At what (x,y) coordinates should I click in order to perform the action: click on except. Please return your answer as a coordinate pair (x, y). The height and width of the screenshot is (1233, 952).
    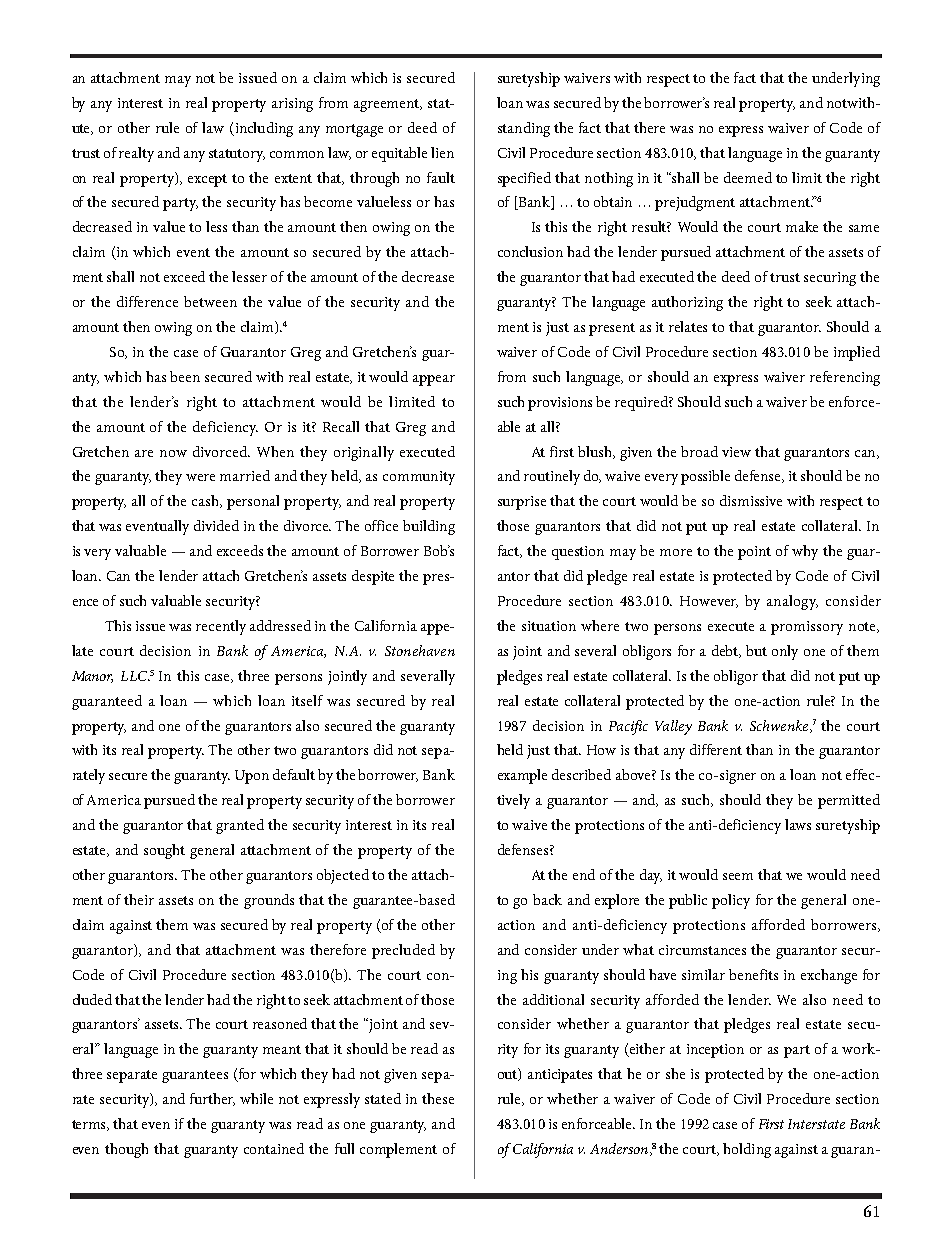
    Looking at the image, I should click on (207, 180).
